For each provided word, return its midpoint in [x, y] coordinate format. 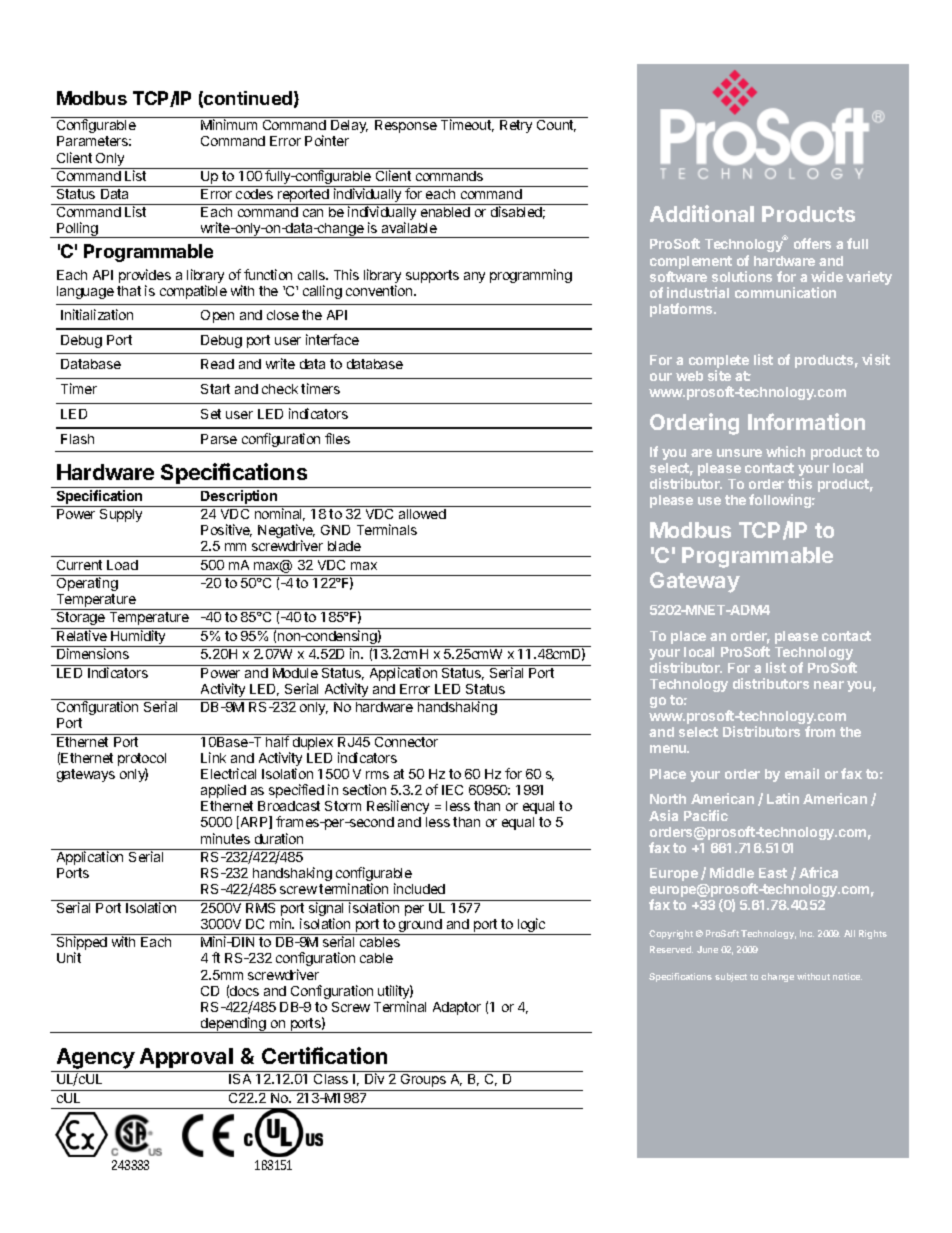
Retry [516, 126]
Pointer [327, 140]
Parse [219, 439]
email [802, 773]
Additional [702, 213]
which [785, 451]
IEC [452, 790]
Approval [186, 1058]
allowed [422, 514]
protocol [142, 761]
